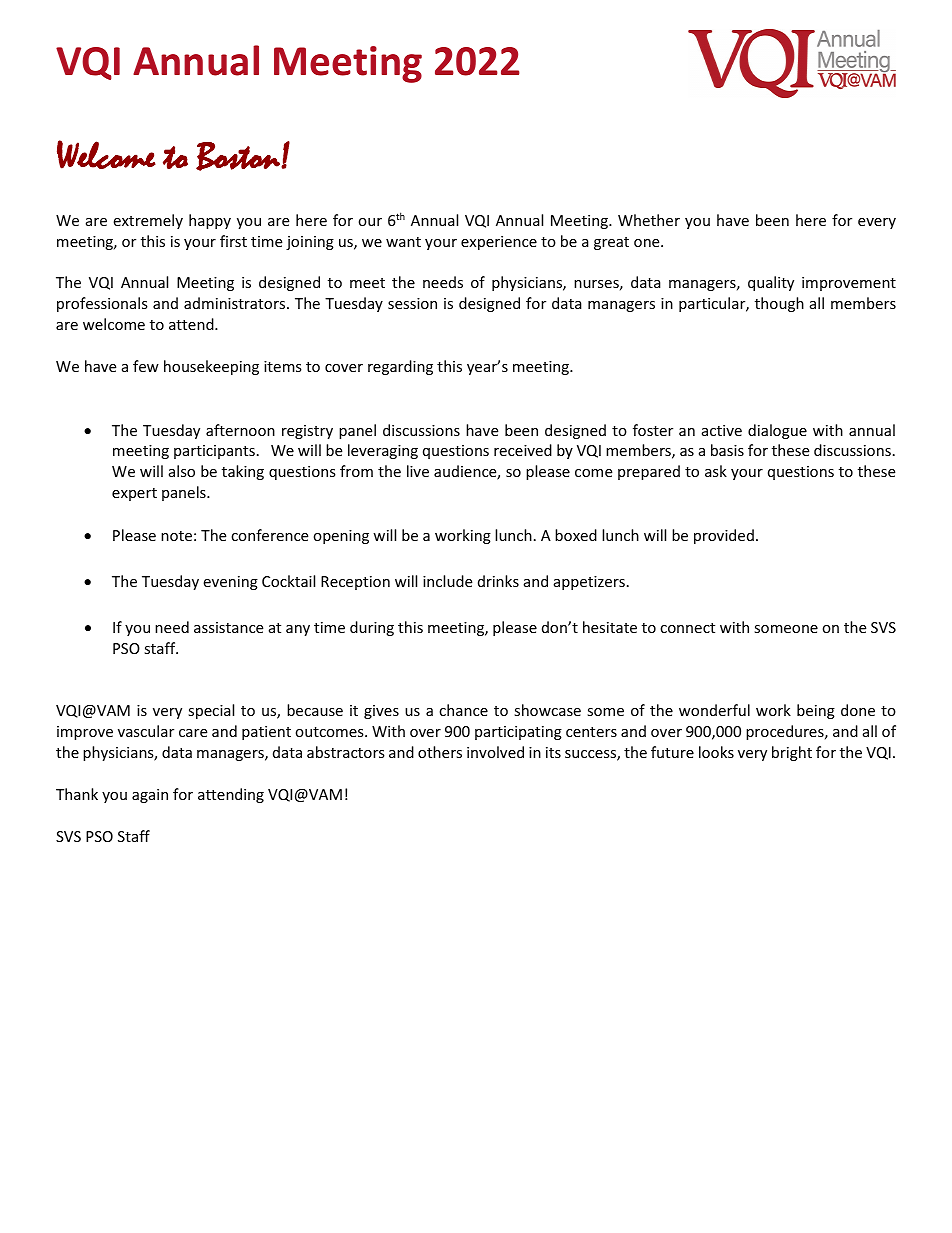 The image size is (952, 1233). Describe the element at coordinates (716, 471) in the screenshot. I see `ask` at that location.
